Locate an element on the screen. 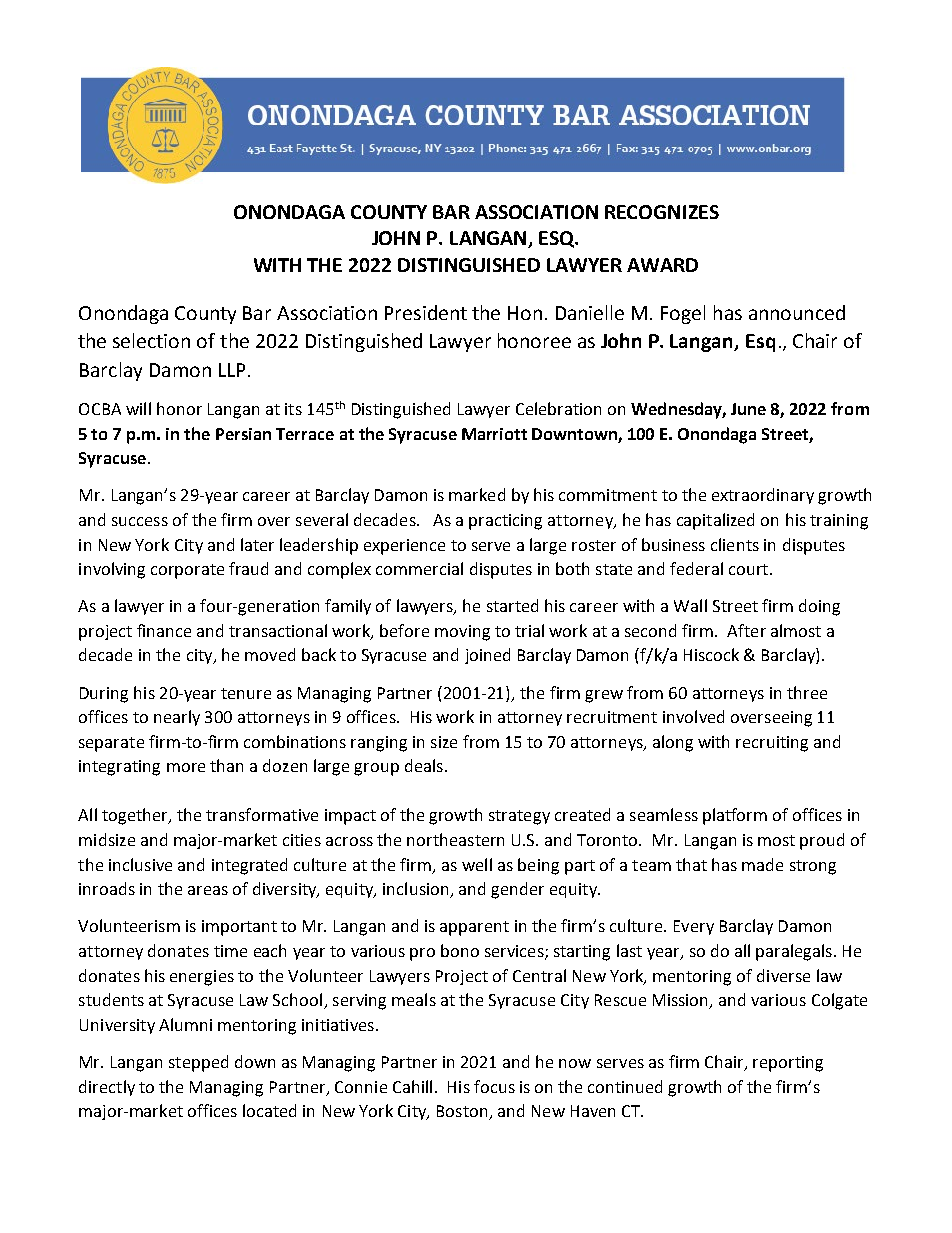  more is located at coordinates (186, 767).
